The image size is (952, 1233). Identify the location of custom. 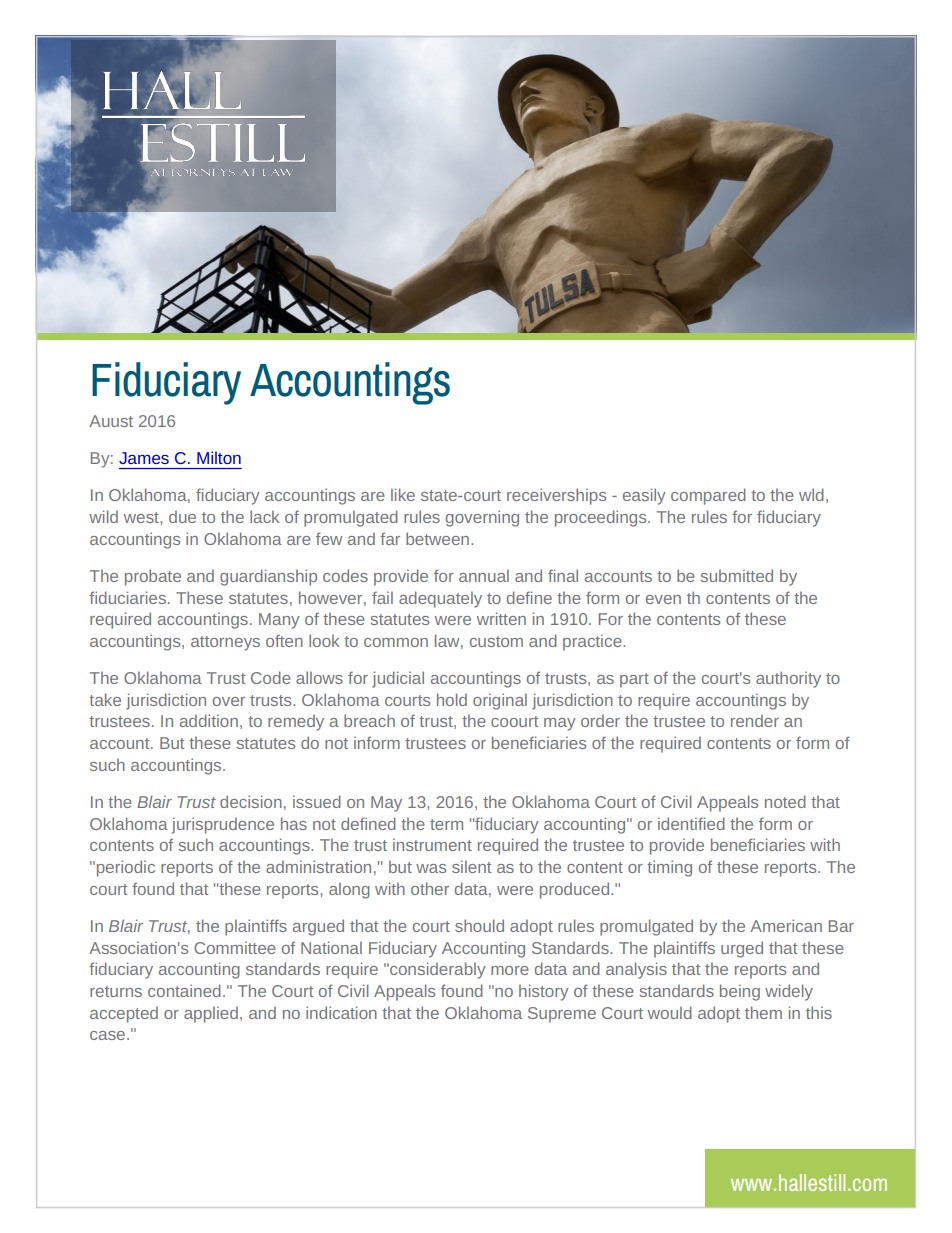
(496, 641).
